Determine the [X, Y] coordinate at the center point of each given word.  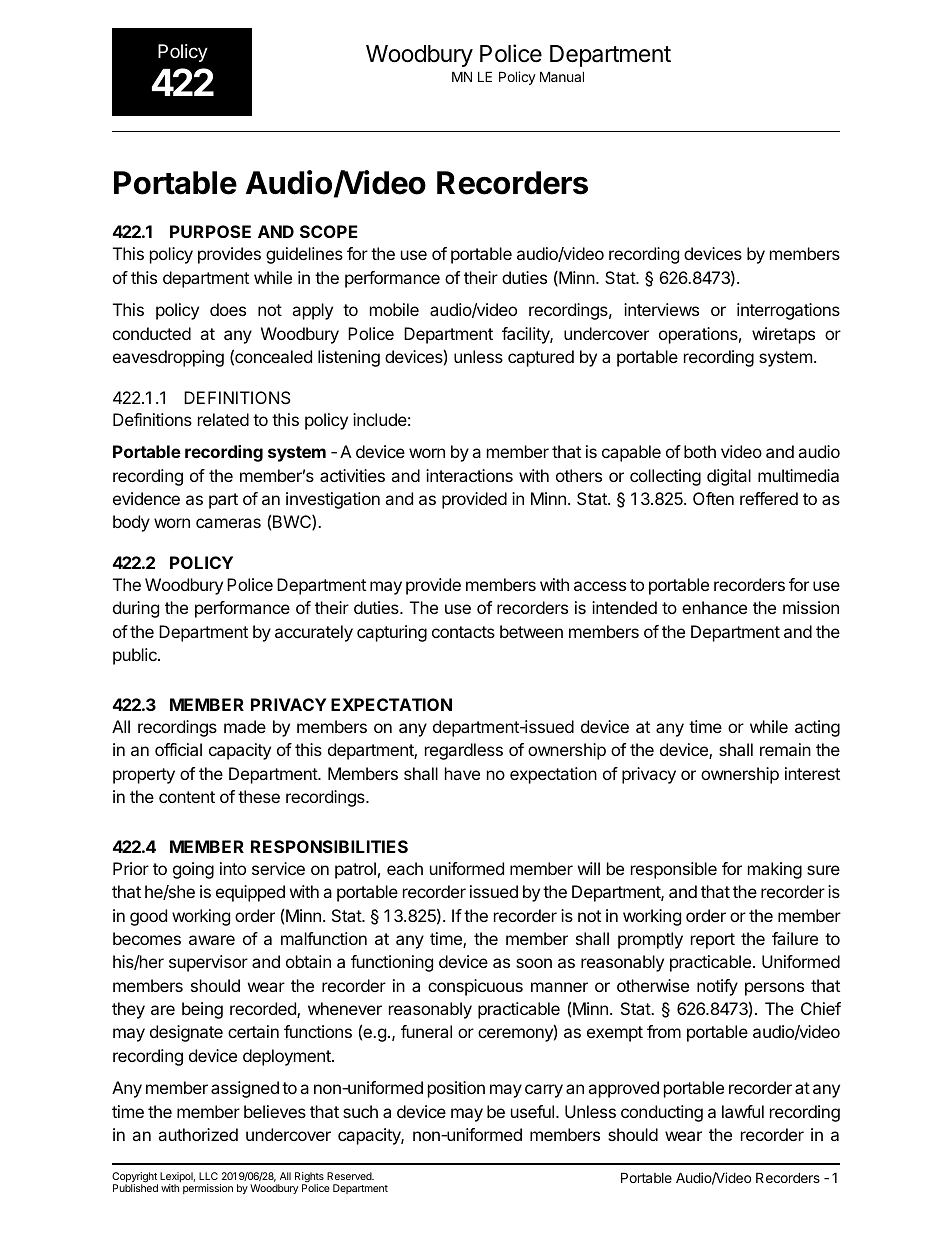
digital [729, 477]
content [187, 797]
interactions [469, 475]
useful [534, 1111]
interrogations [788, 311]
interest [812, 773]
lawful [743, 1111]
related [223, 419]
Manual [562, 76]
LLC [208, 1176]
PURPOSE [210, 231]
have [462, 773]
